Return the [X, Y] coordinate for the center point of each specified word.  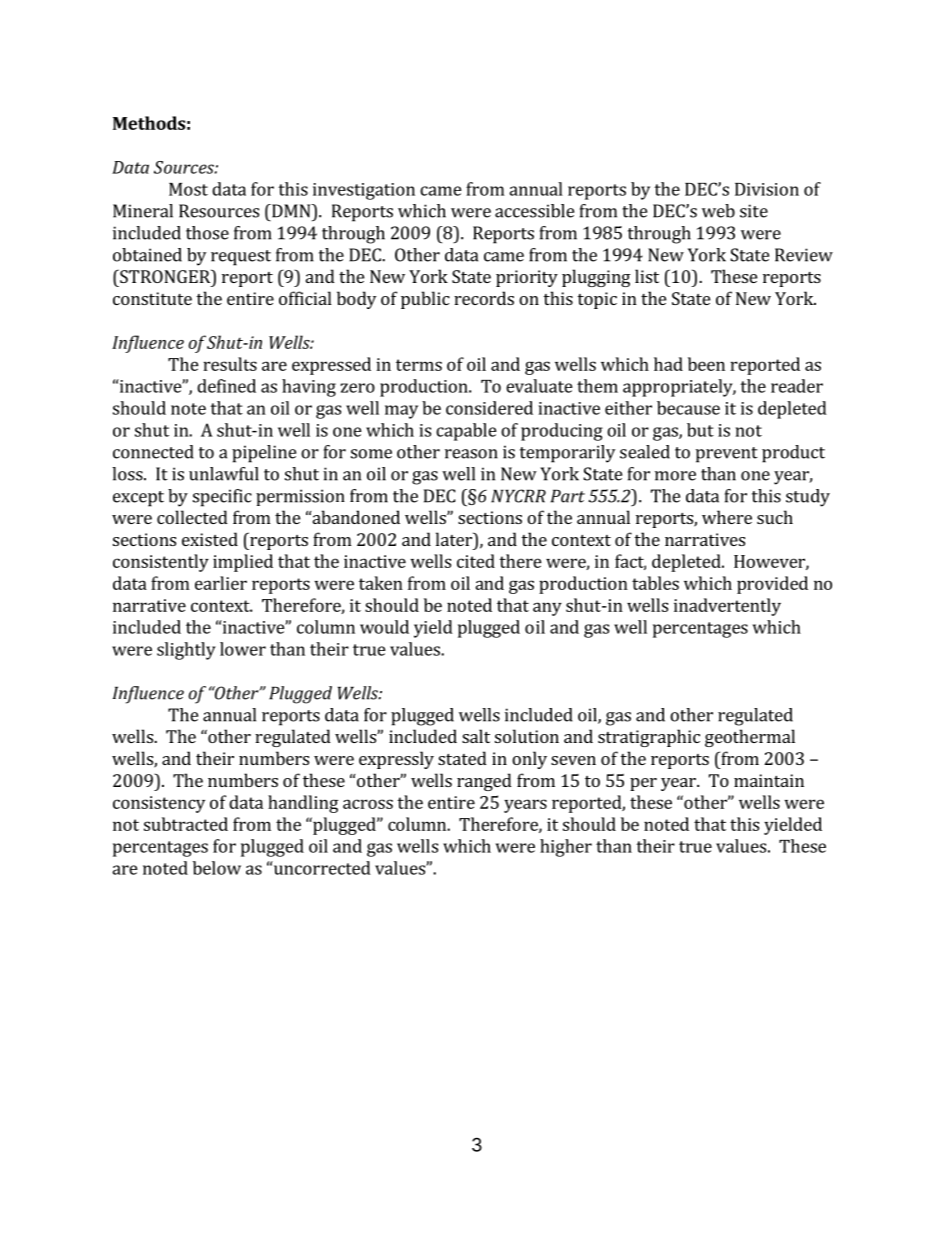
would [384, 627]
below [217, 868]
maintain [769, 780]
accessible [534, 211]
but [700, 430]
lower [243, 649]
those [207, 233]
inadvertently [727, 607]
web [718, 211]
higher [566, 848]
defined [226, 386]
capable [466, 432]
